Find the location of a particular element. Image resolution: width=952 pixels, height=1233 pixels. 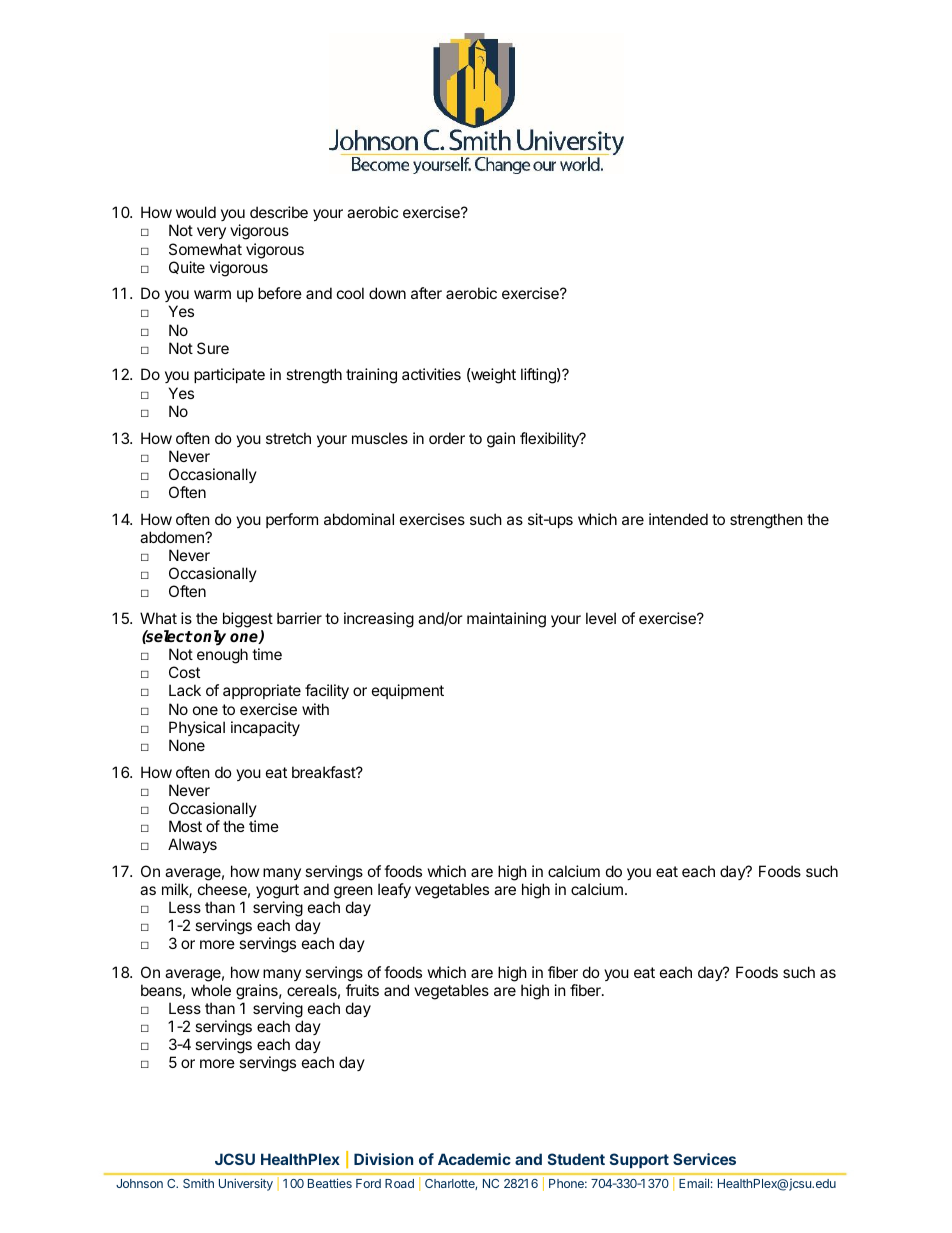

Smith is located at coordinates (198, 1183).
